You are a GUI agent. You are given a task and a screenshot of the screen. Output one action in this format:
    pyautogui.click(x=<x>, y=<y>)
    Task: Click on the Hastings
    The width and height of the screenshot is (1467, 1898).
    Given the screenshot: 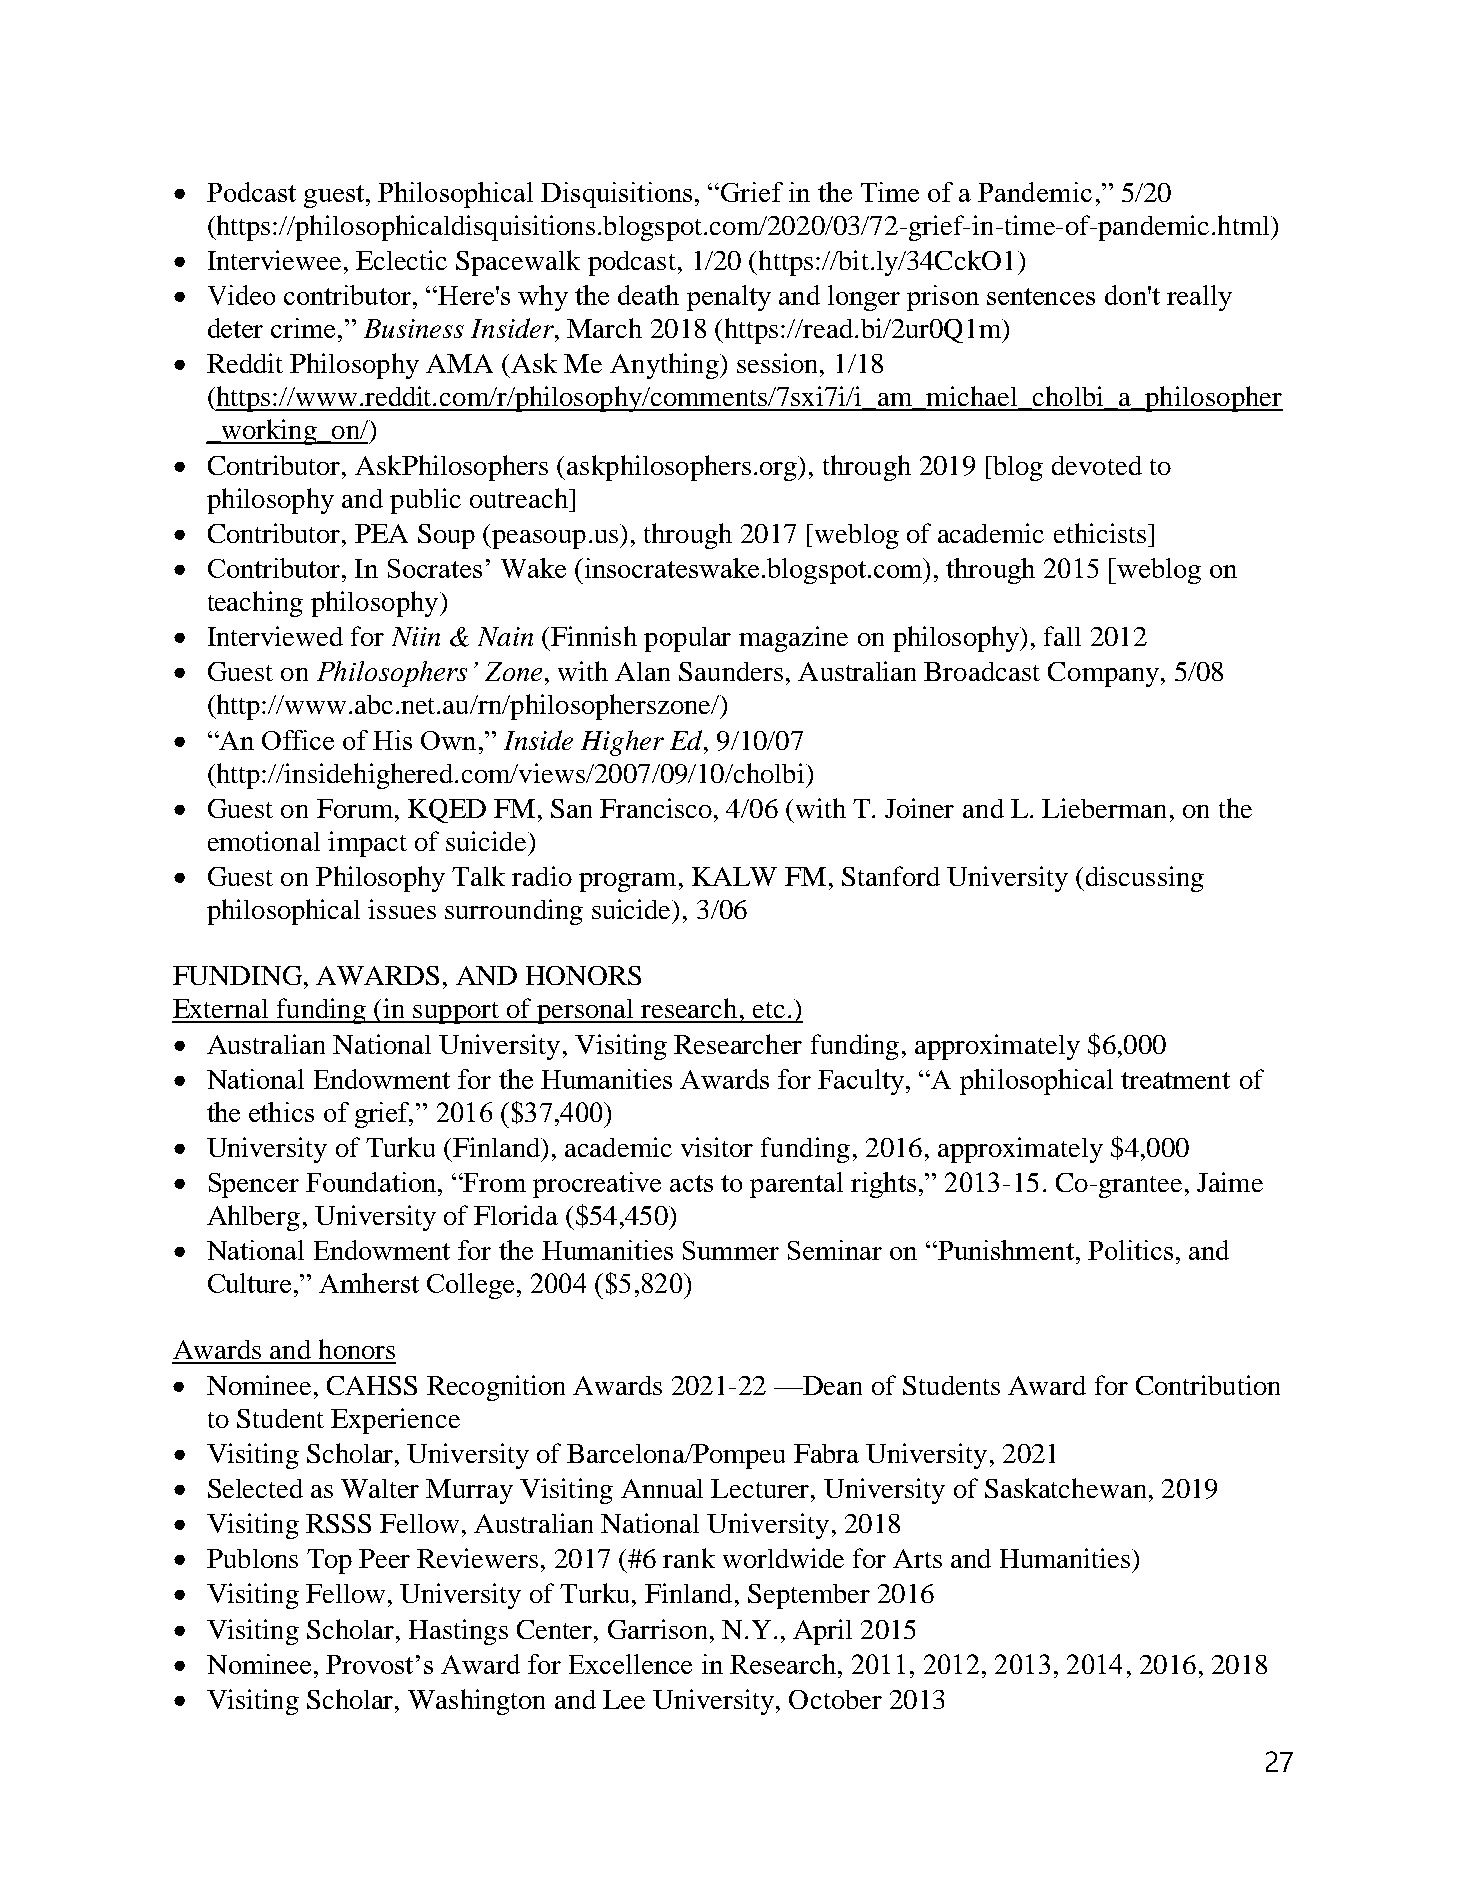 What is the action you would take?
    pyautogui.click(x=458, y=1632)
